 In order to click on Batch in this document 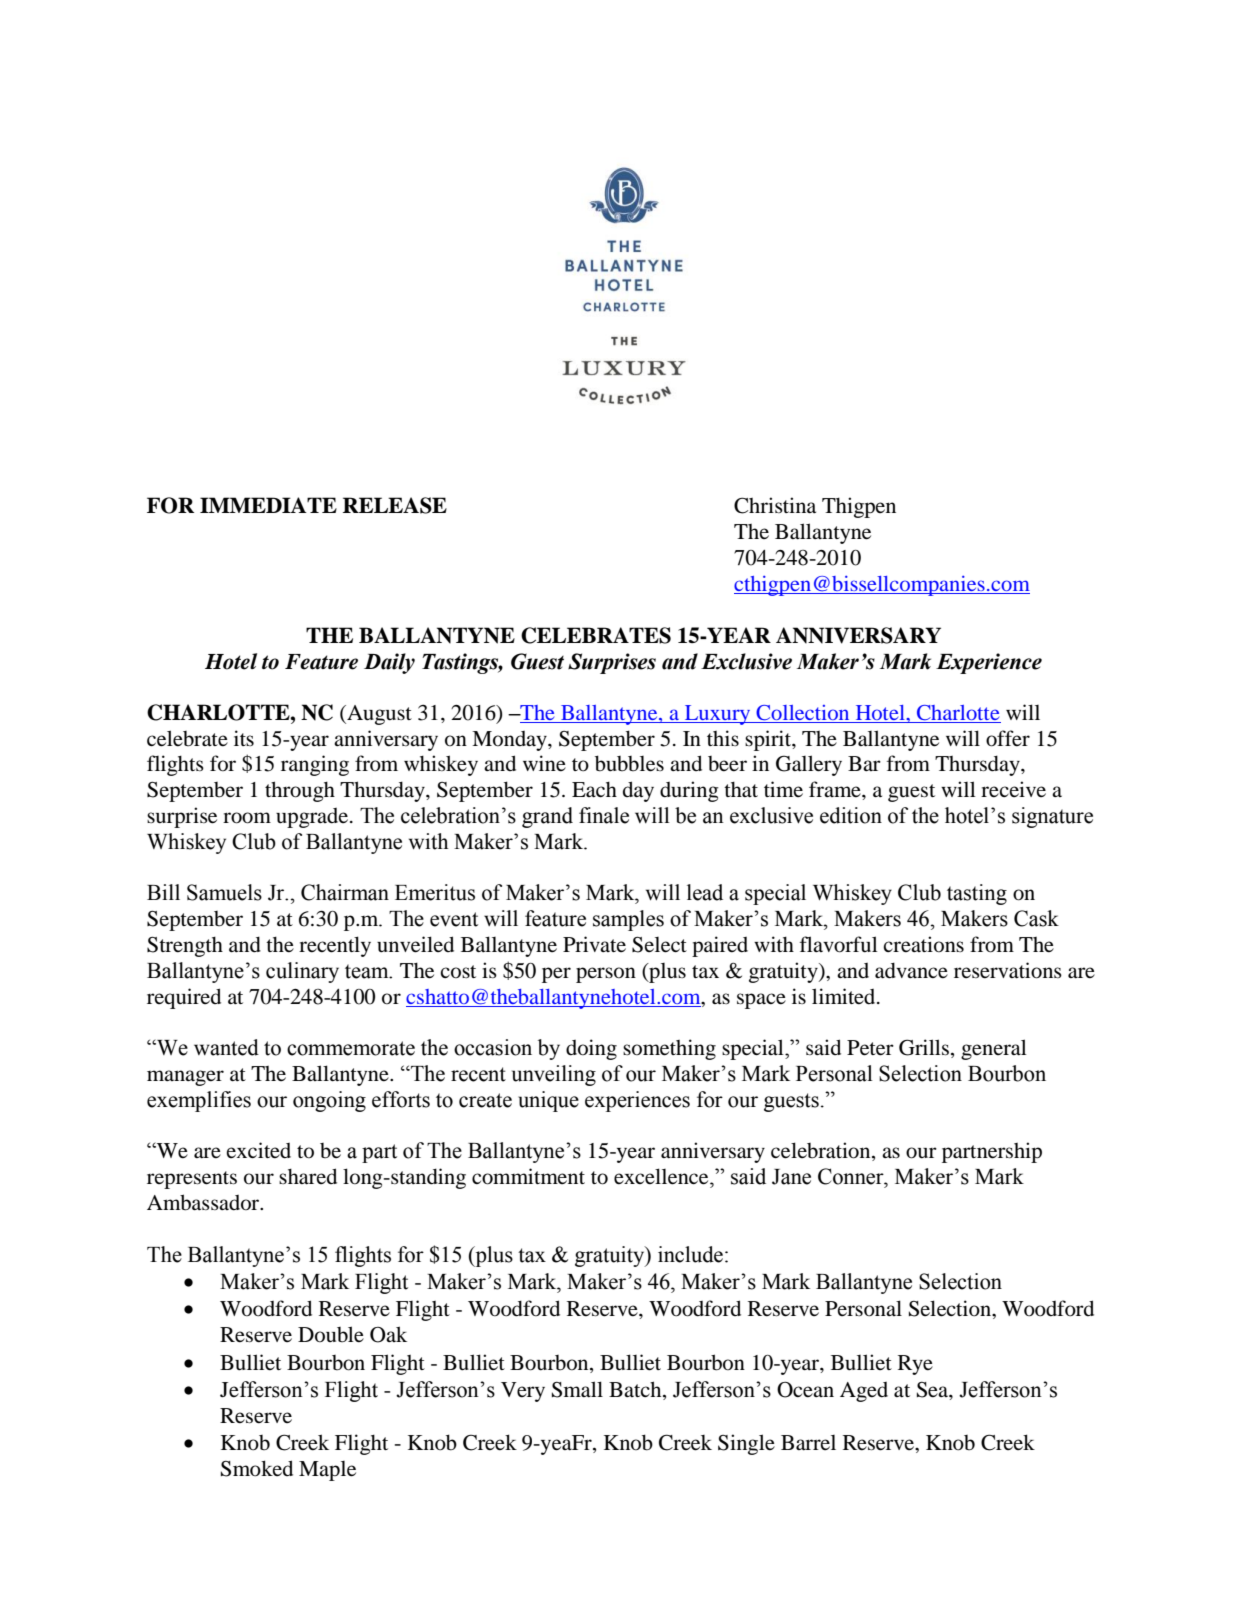, I will do `click(636, 1390)`.
